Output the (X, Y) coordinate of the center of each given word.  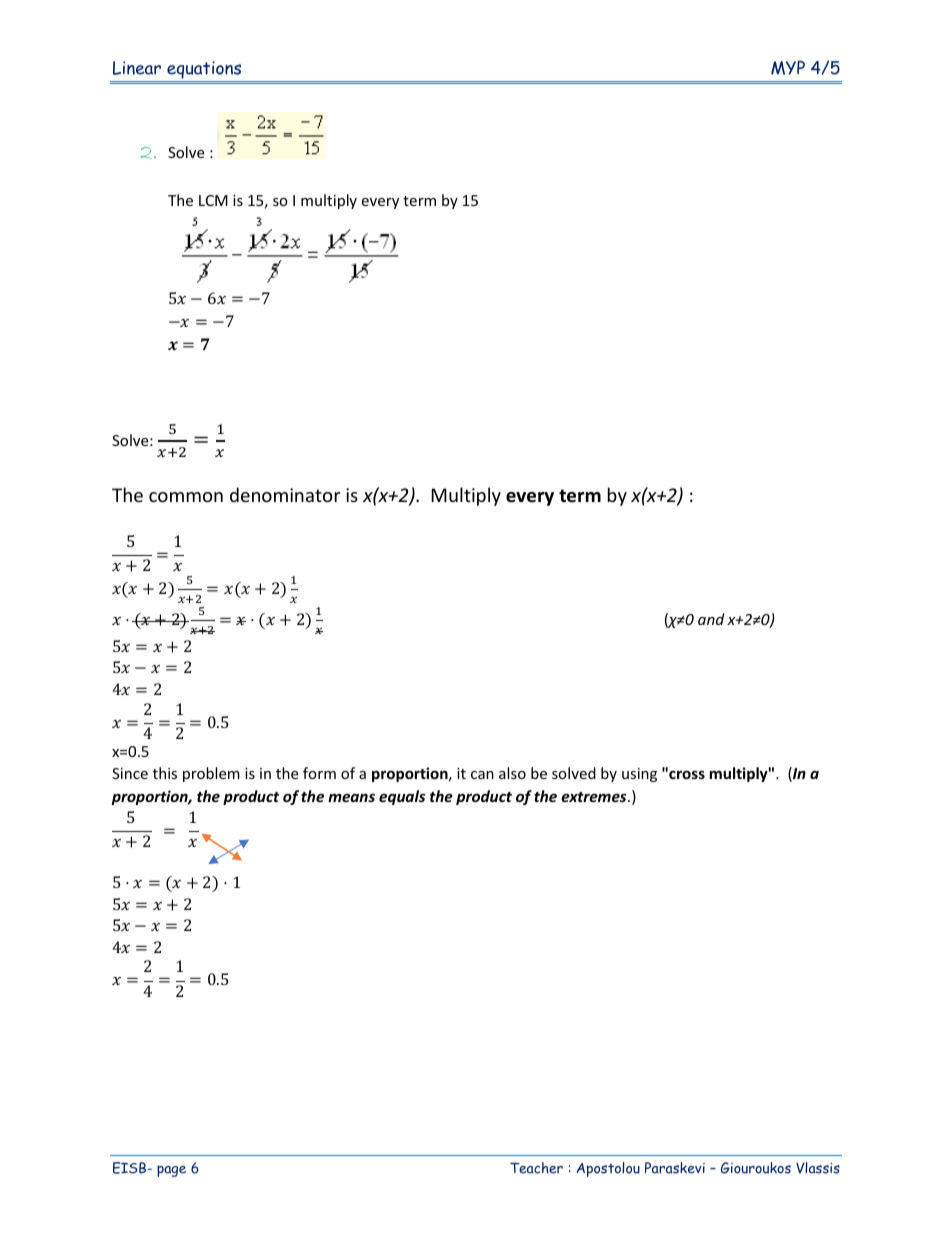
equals (402, 797)
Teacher (536, 1168)
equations (204, 71)
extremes (595, 797)
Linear (137, 68)
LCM (213, 200)
